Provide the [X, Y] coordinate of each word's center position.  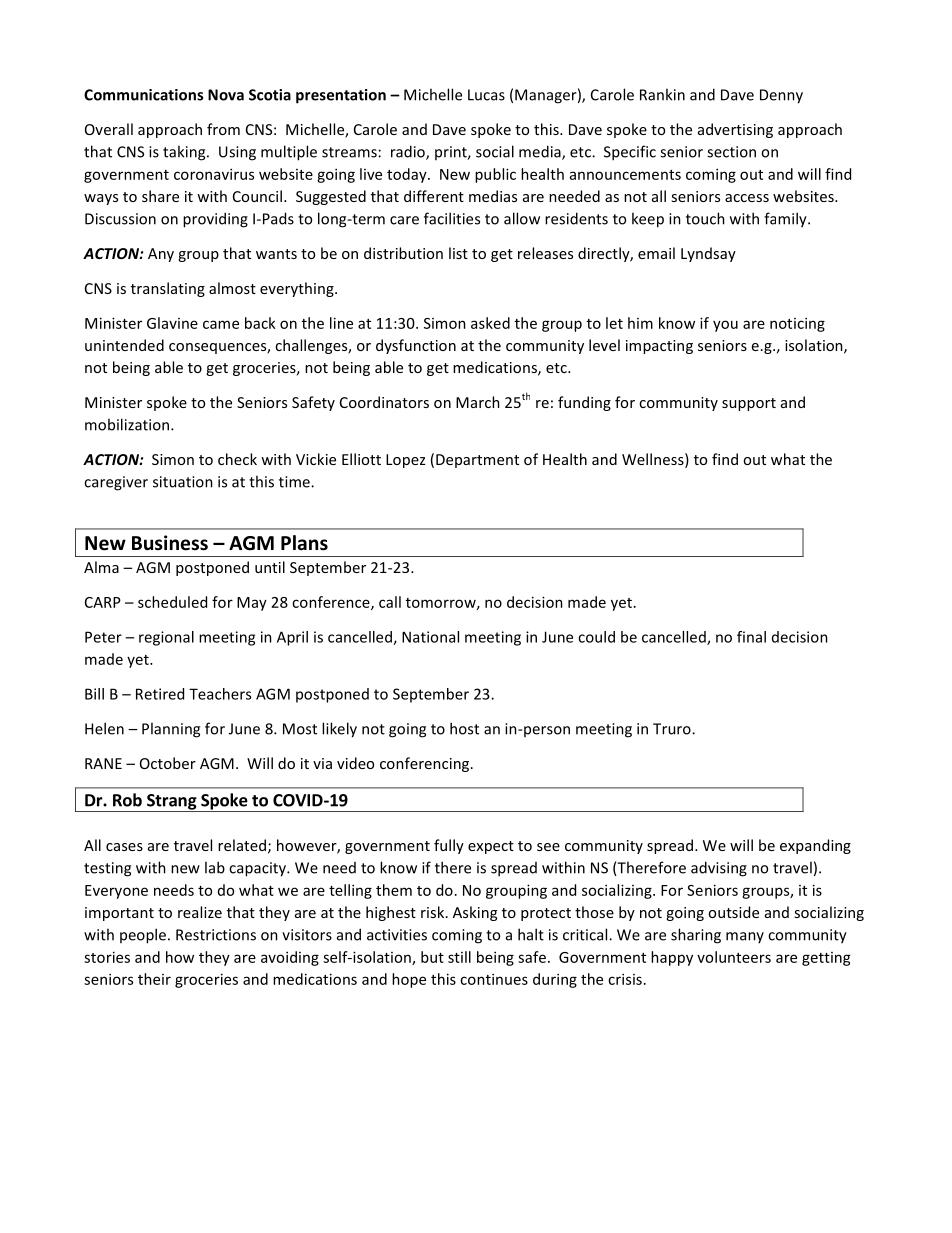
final [751, 637]
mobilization [128, 424]
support [749, 404]
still [459, 957]
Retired [160, 694]
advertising [735, 130]
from [223, 129]
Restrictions [216, 935]
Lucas [486, 95]
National [430, 637]
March [478, 402]
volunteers [734, 957]
